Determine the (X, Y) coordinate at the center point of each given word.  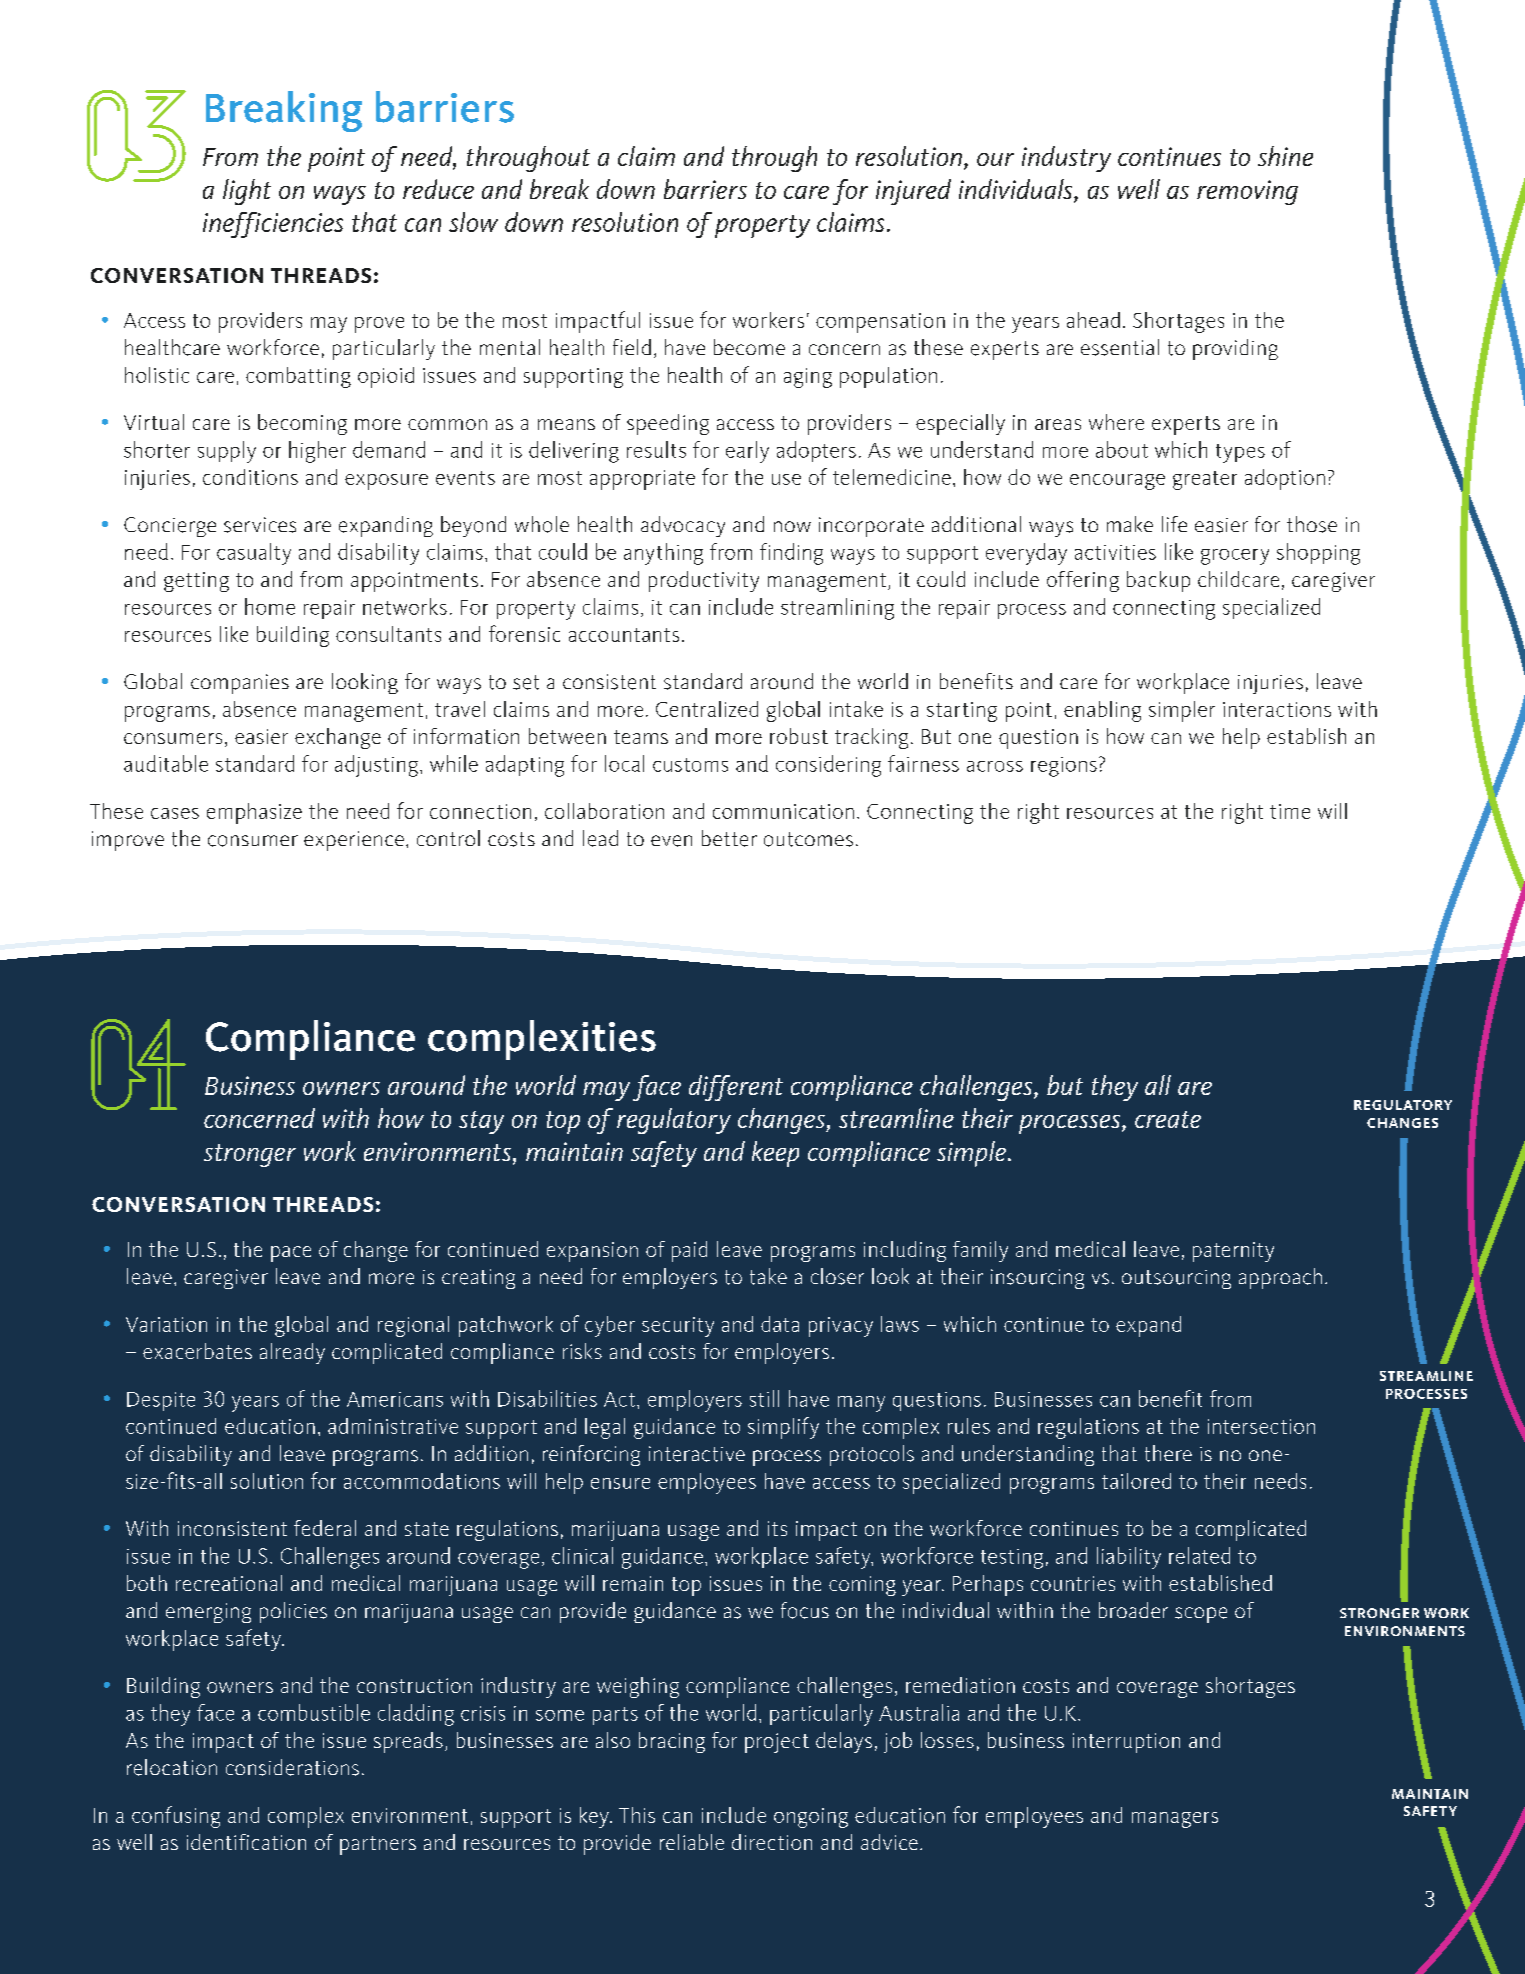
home (270, 606)
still (764, 1398)
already (292, 1353)
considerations (292, 1767)
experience (354, 841)
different (736, 1088)
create (1168, 1119)
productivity (704, 581)
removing (1247, 192)
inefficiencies (273, 225)
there (1168, 1453)
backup (1158, 581)
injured (913, 192)
